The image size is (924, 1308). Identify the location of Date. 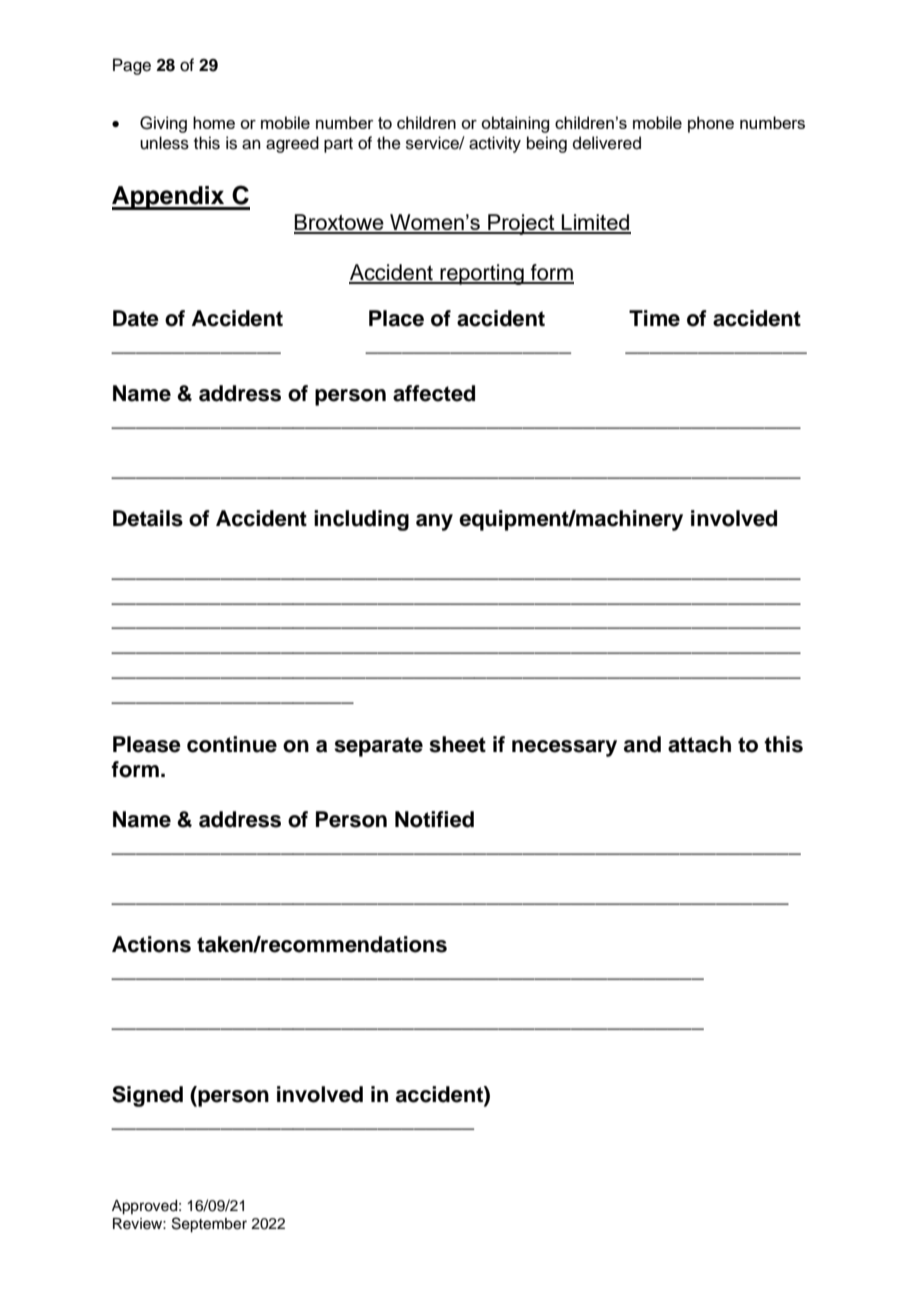
(136, 318).
